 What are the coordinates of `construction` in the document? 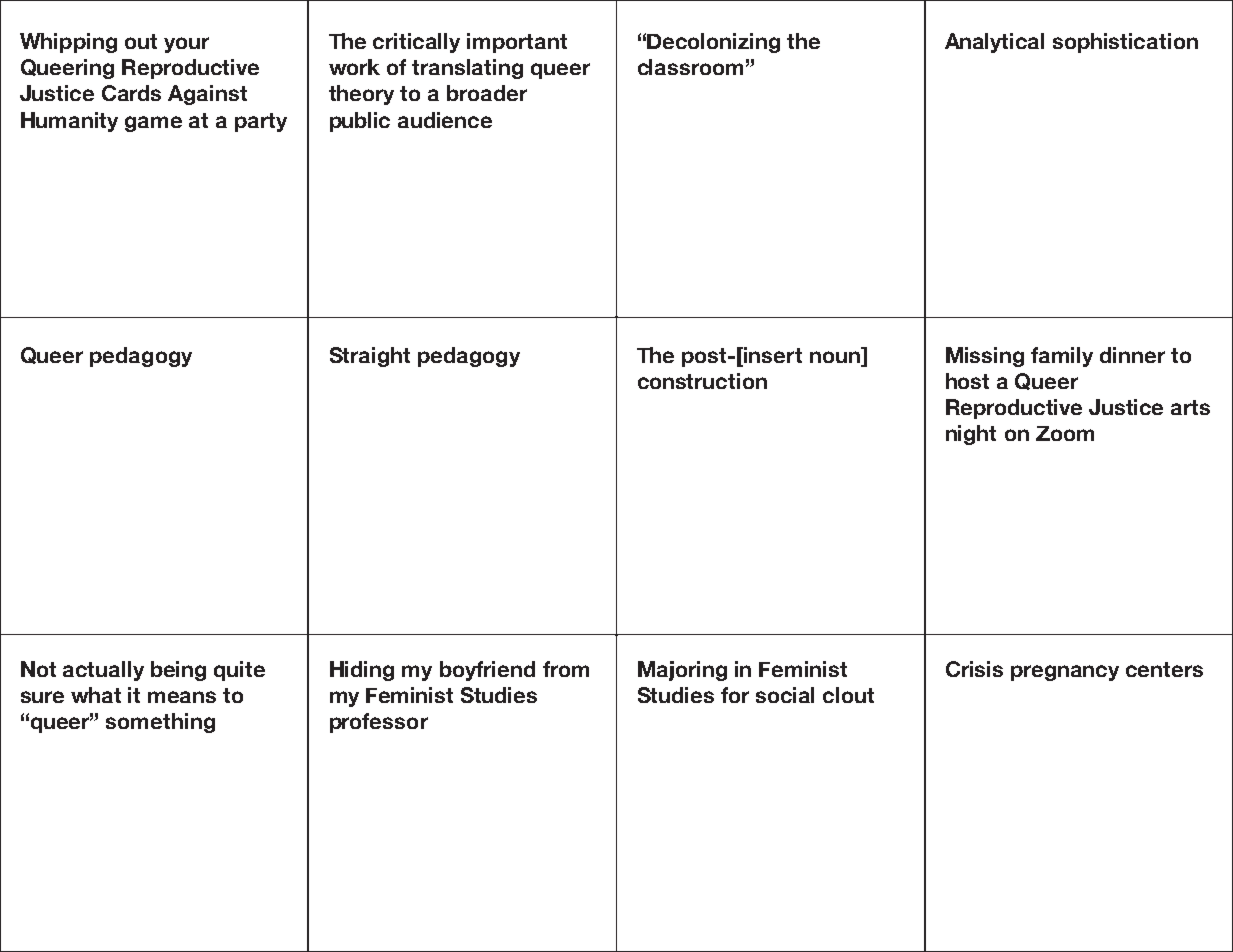 It's located at (702, 381).
